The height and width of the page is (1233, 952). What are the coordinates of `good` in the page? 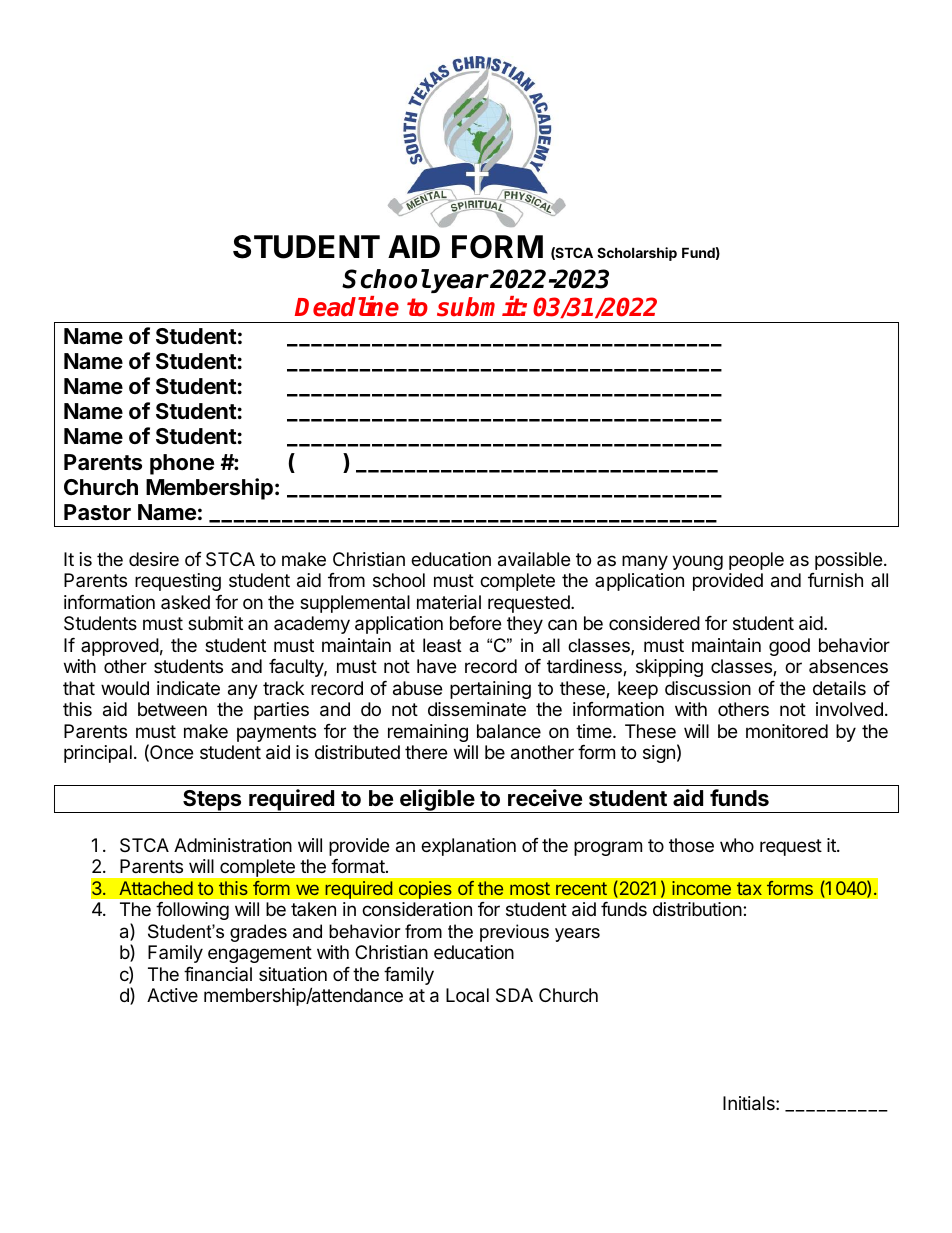 It's located at (789, 647).
